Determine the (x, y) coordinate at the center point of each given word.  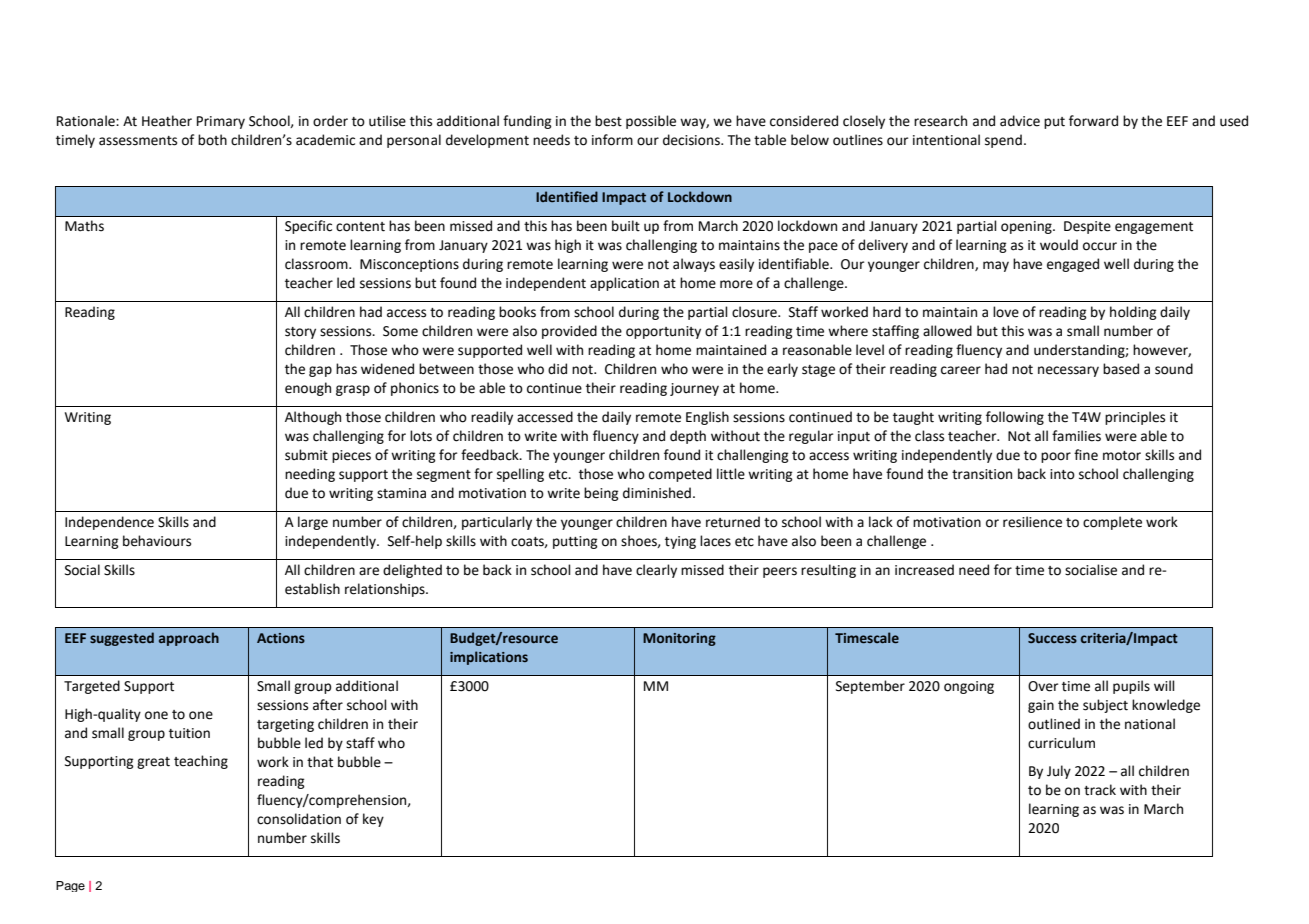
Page (70, 886)
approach (189, 639)
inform (612, 140)
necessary (1068, 371)
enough (308, 389)
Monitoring (679, 639)
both (212, 140)
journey (694, 389)
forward (1093, 121)
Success (1052, 638)
